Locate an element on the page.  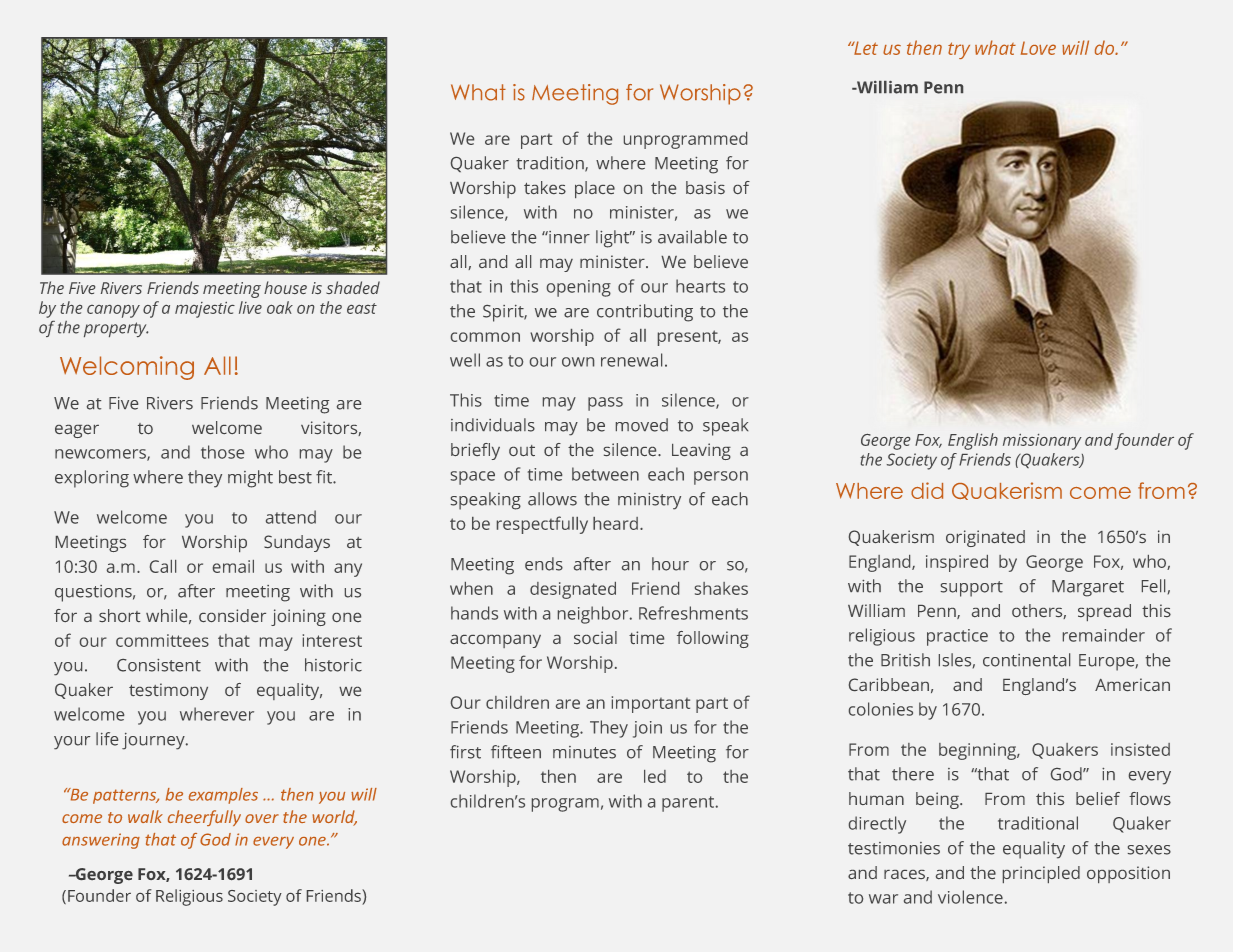
continental is located at coordinates (1026, 660).
